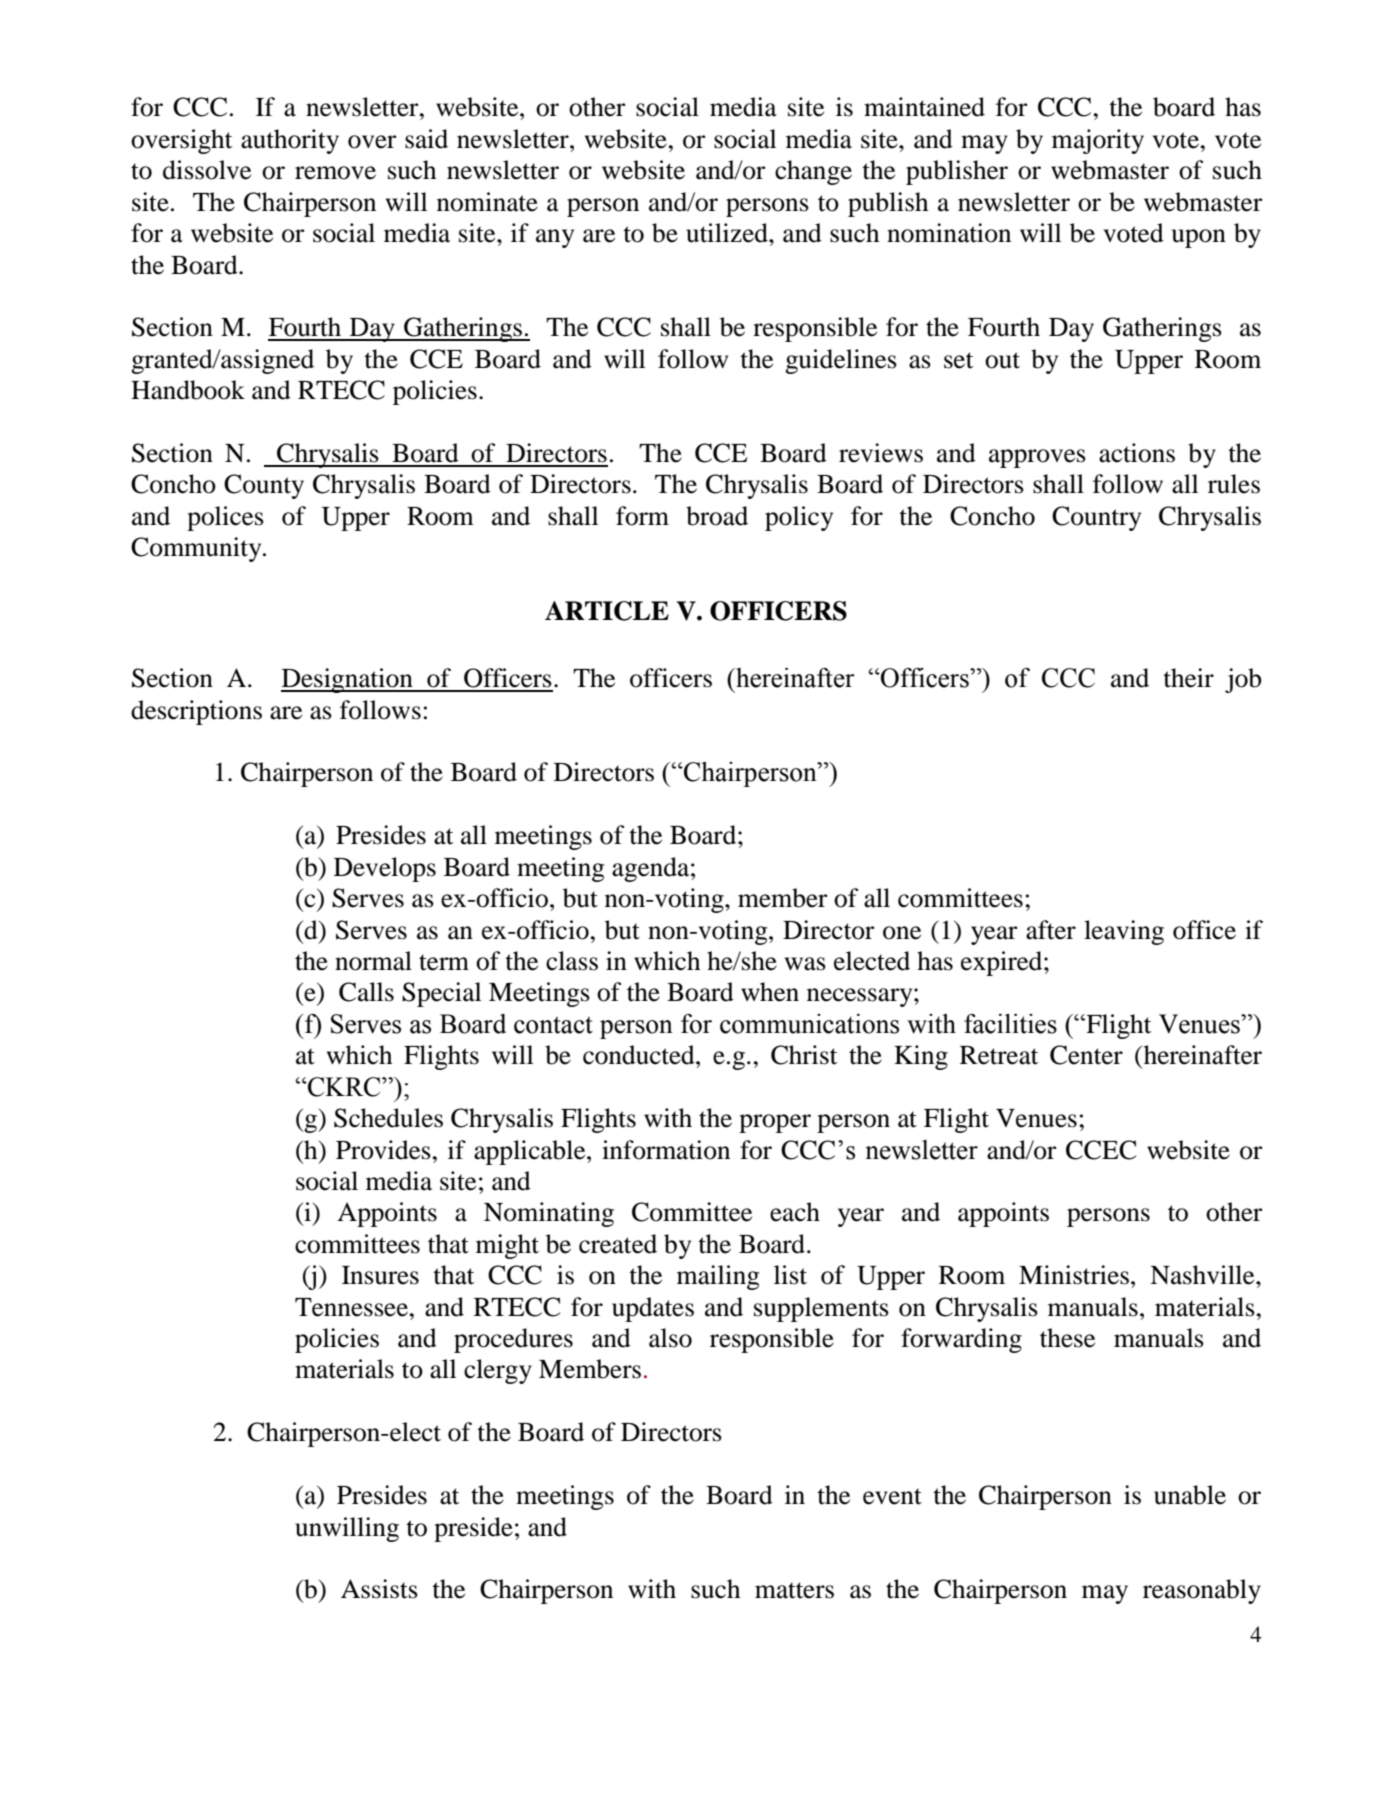  I want to click on each, so click(795, 1212).
